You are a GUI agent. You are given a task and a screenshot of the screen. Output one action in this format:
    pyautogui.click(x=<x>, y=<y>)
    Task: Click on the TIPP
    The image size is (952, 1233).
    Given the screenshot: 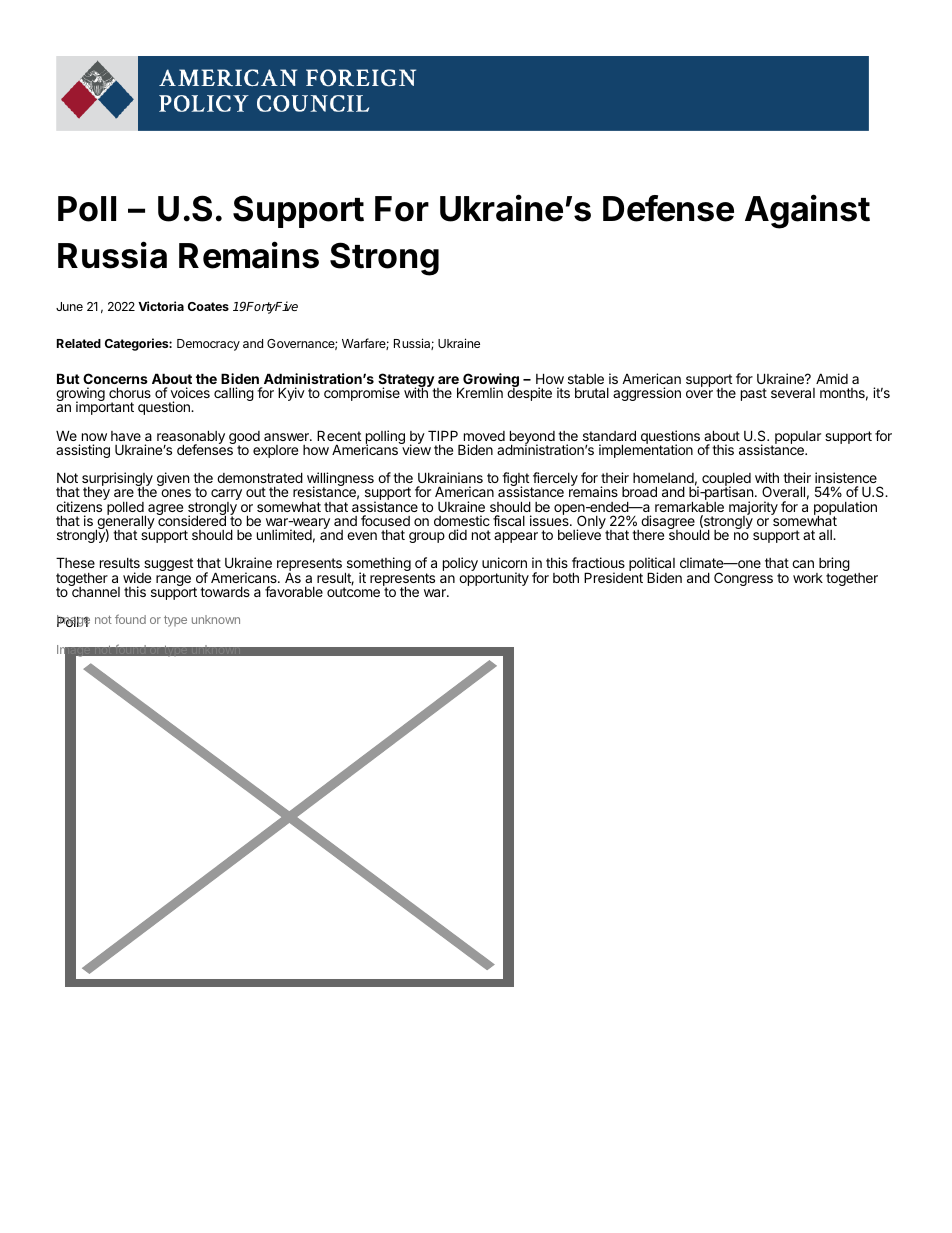 What is the action you would take?
    pyautogui.click(x=443, y=435)
